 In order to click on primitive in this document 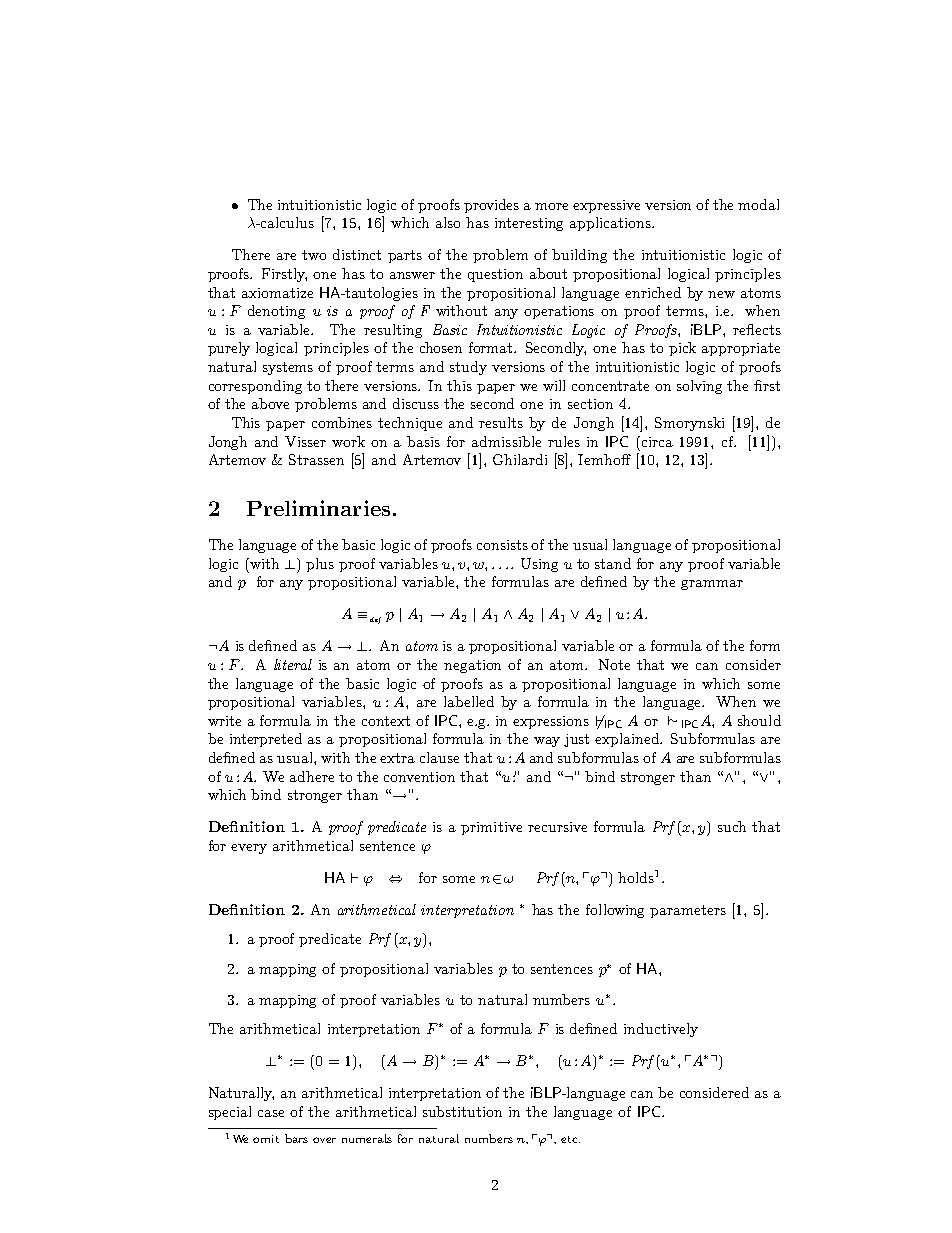, I will do `click(491, 828)`.
